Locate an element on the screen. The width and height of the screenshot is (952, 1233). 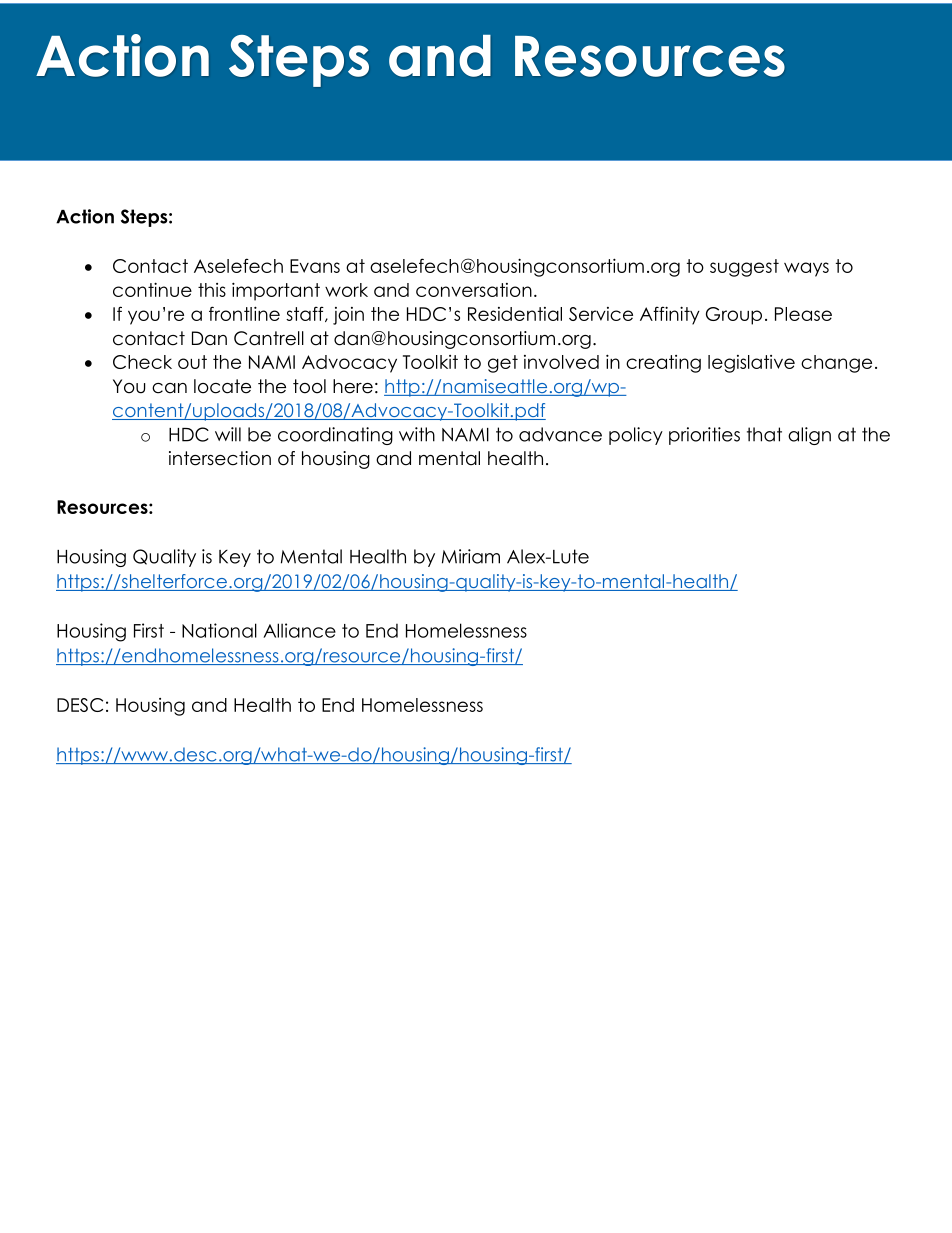
Miriam is located at coordinates (471, 556).
